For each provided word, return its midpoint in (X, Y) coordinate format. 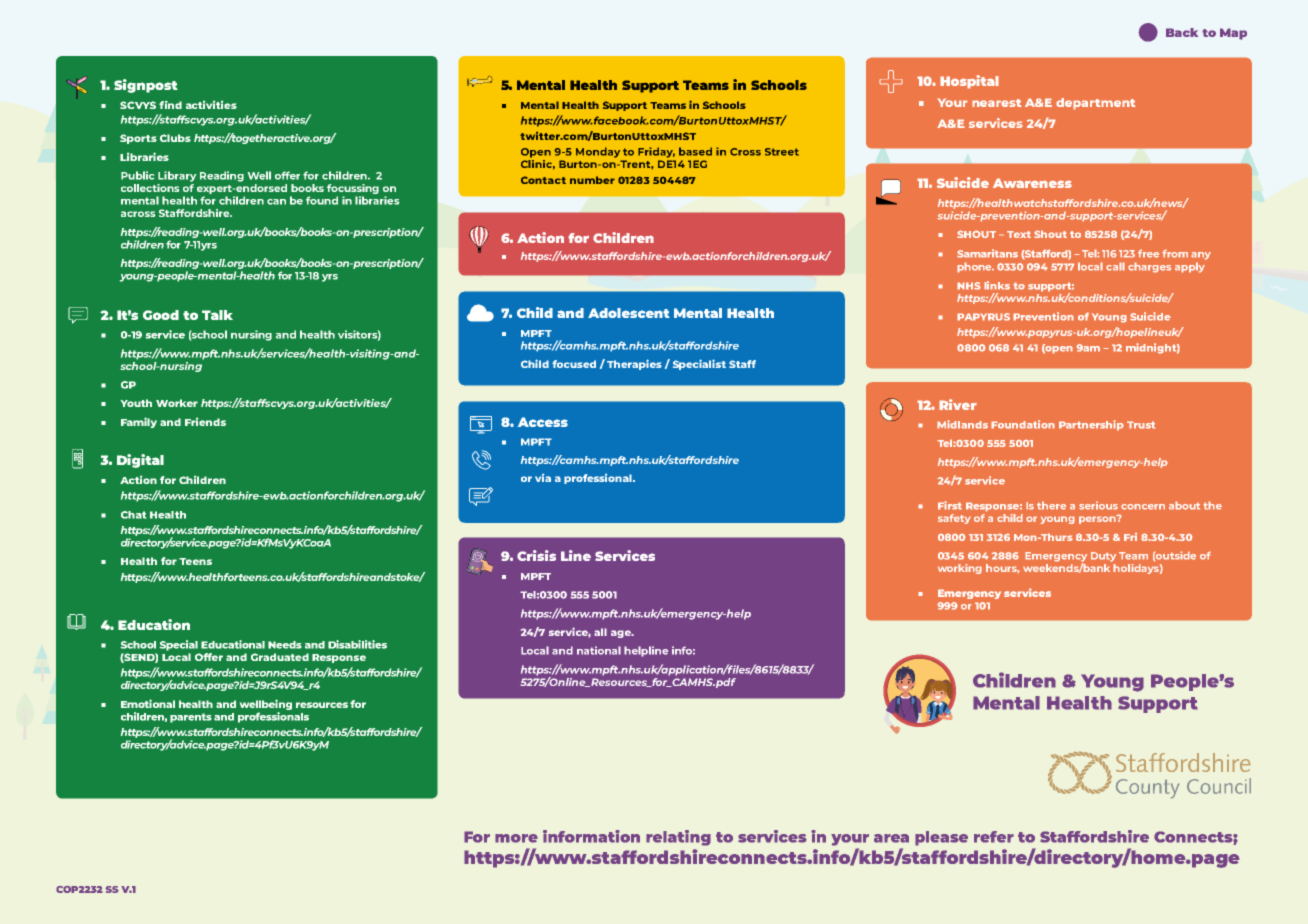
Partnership (1091, 425)
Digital (140, 461)
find (170, 105)
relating (678, 838)
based (695, 151)
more (516, 838)
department (1096, 104)
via (543, 478)
